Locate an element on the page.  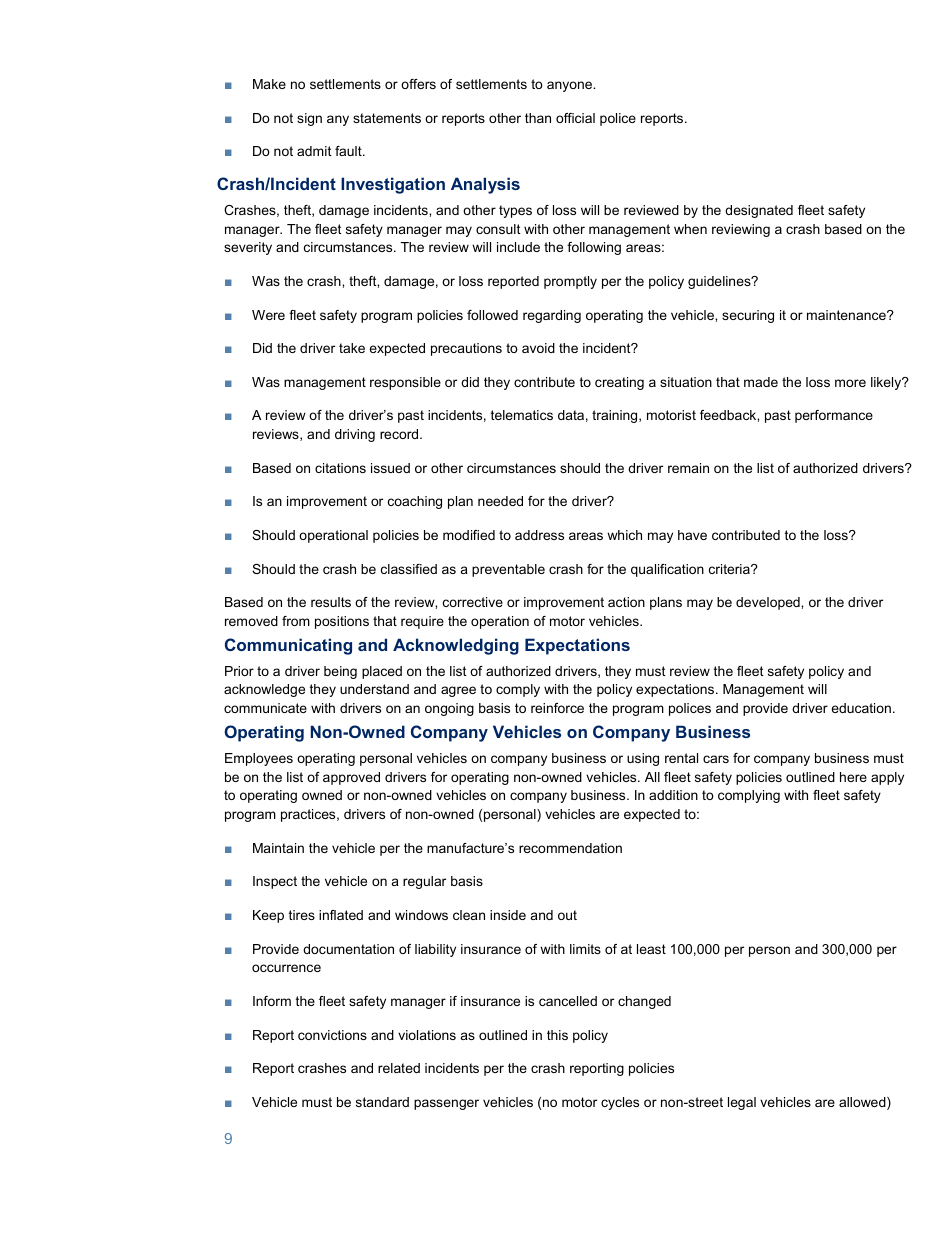
official is located at coordinates (575, 118).
